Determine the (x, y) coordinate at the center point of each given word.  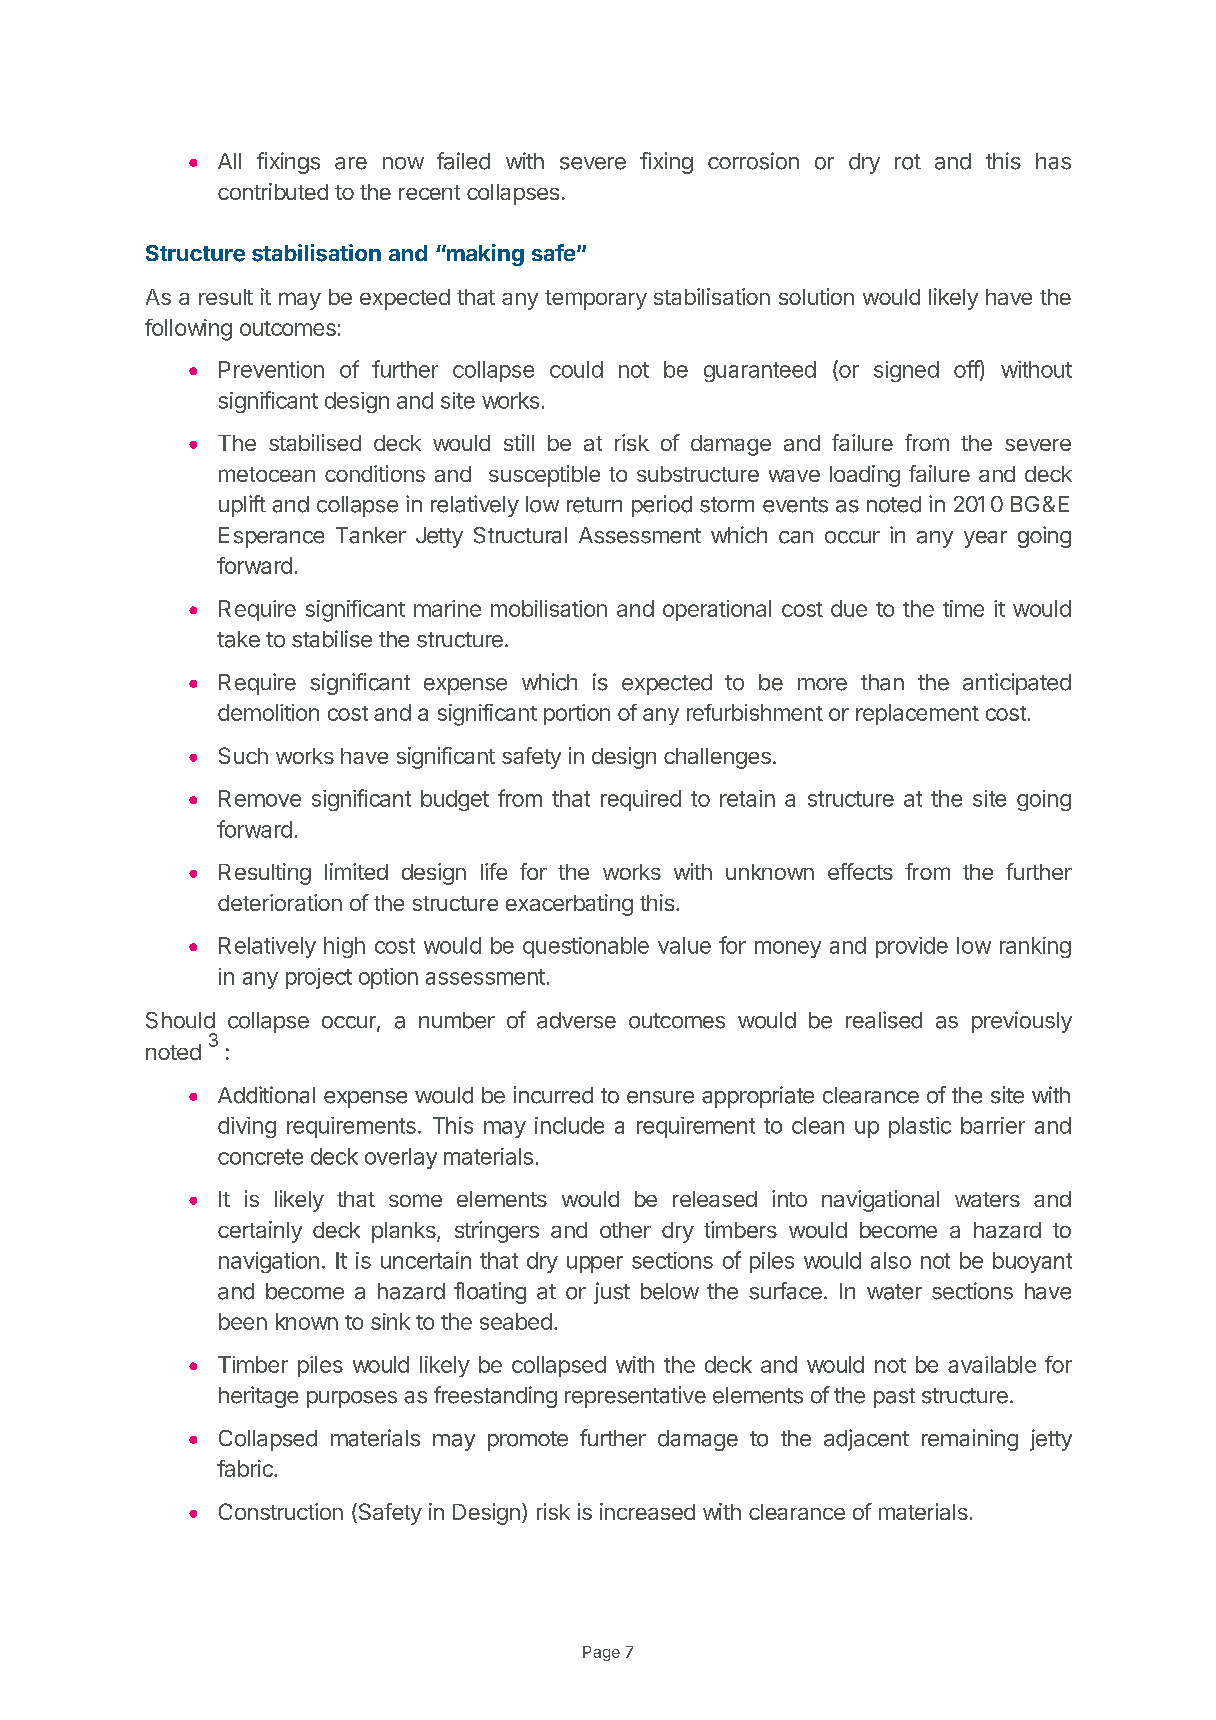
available (992, 1364)
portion (577, 714)
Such (243, 755)
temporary (596, 300)
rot (908, 162)
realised (884, 1020)
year (985, 539)
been (243, 1321)
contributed (273, 191)
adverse (576, 1020)
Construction (281, 1511)
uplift (242, 506)
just (612, 1293)
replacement (917, 714)
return (594, 505)
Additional (266, 1095)
